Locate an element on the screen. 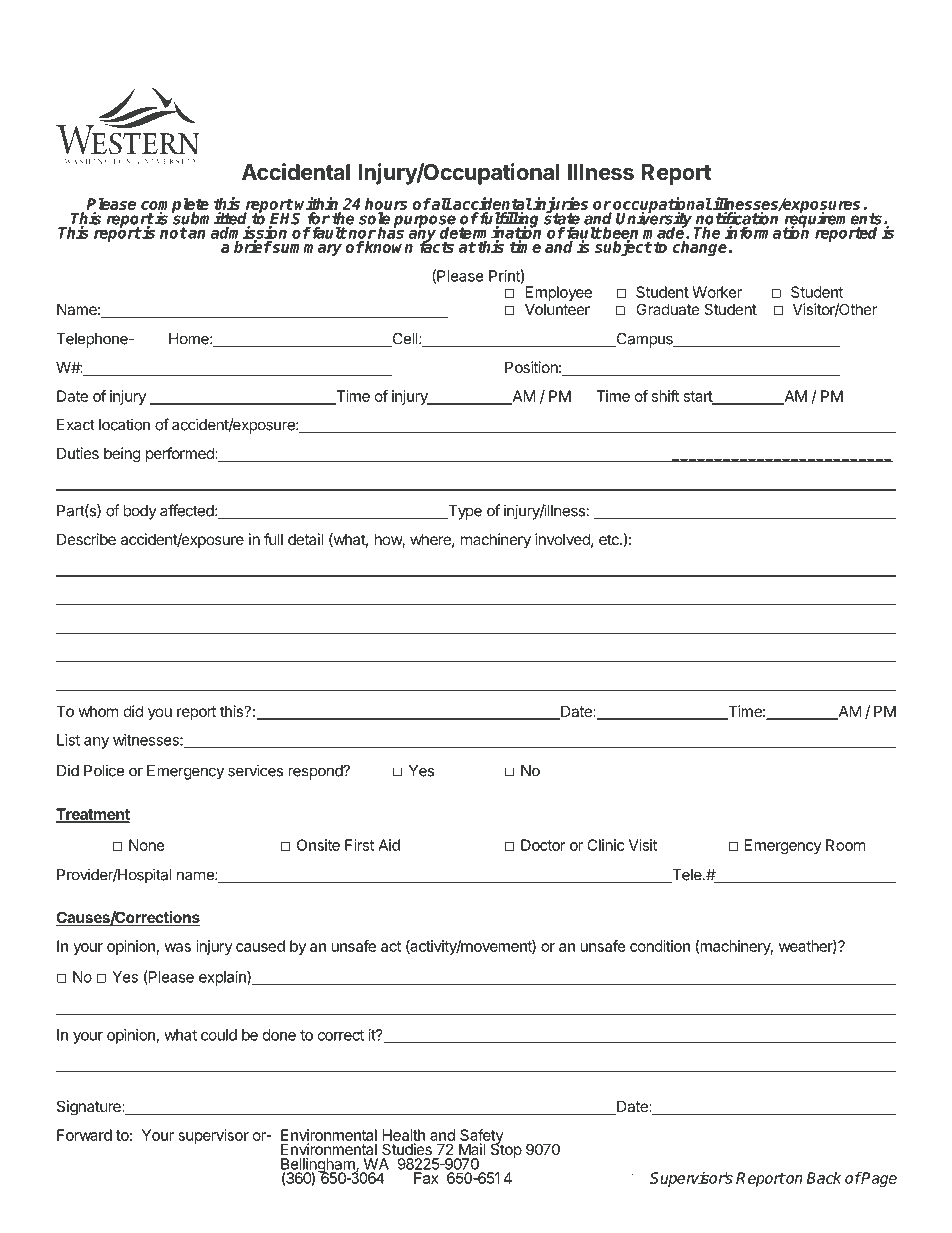  whom is located at coordinates (98, 711).
